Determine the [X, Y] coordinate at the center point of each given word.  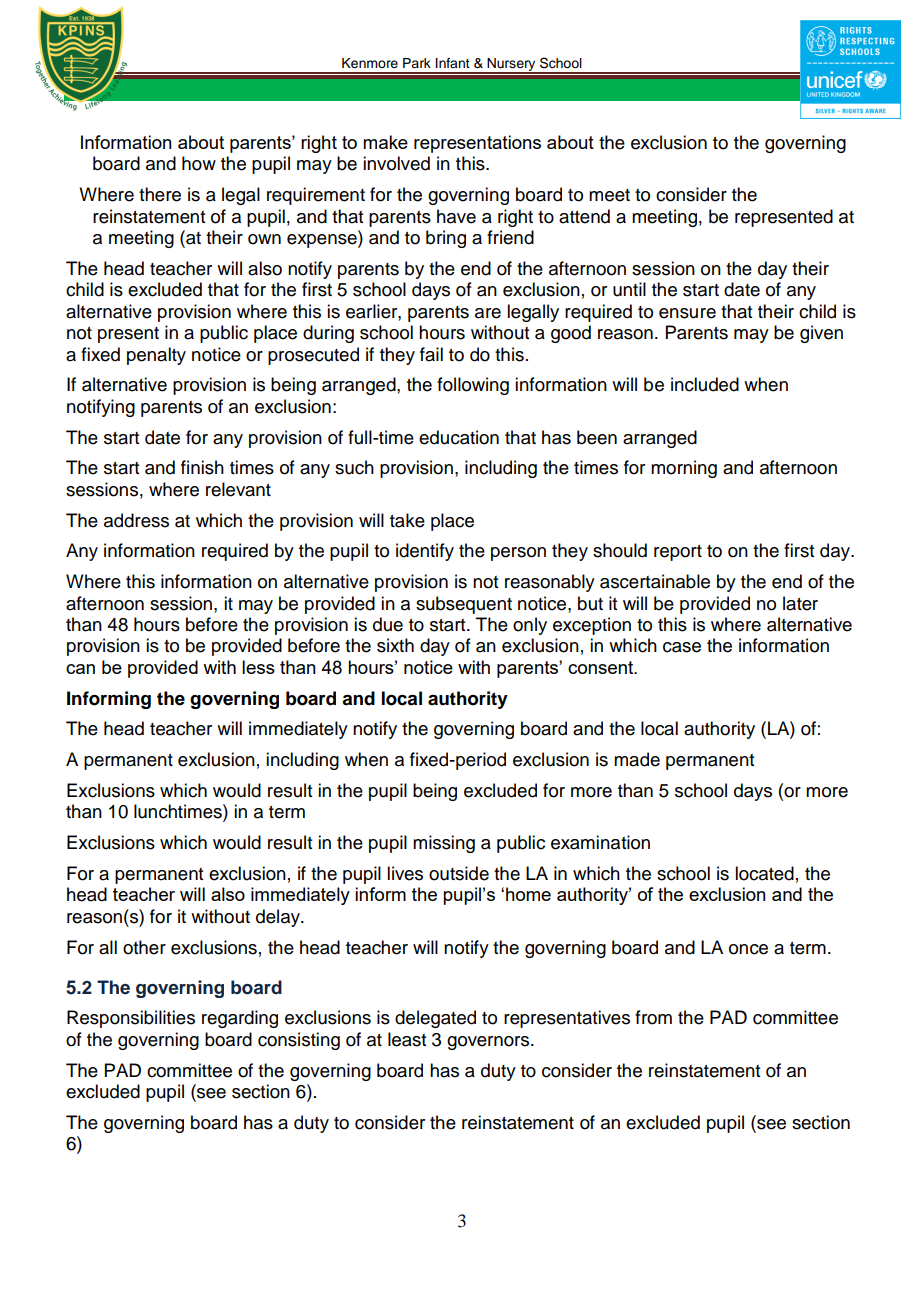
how [199, 163]
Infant [453, 63]
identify [425, 552]
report [678, 553]
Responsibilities [131, 1019]
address [136, 520]
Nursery [512, 66]
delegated [435, 1019]
